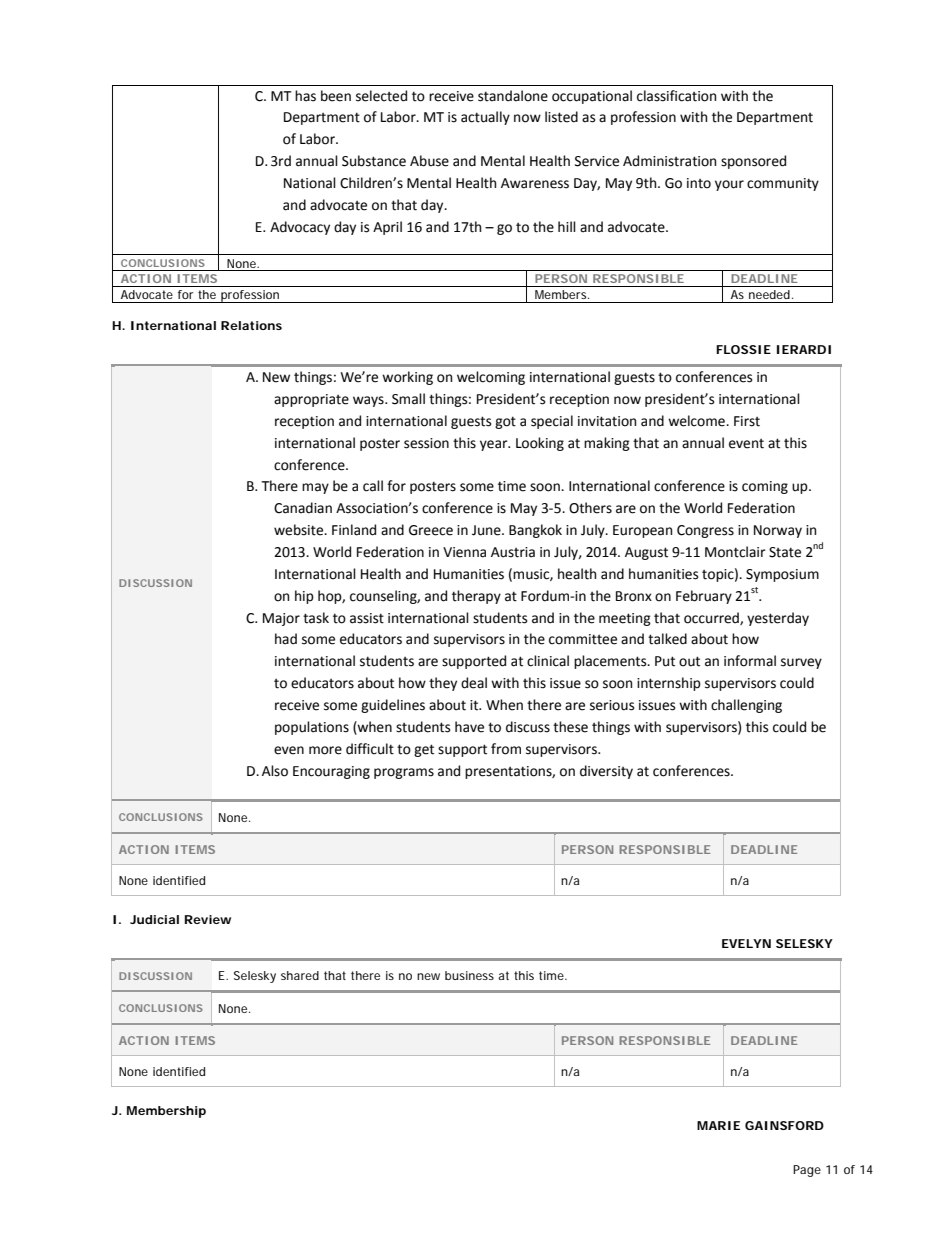  Describe the element at coordinates (281, 619) in the document. I see `Major` at that location.
